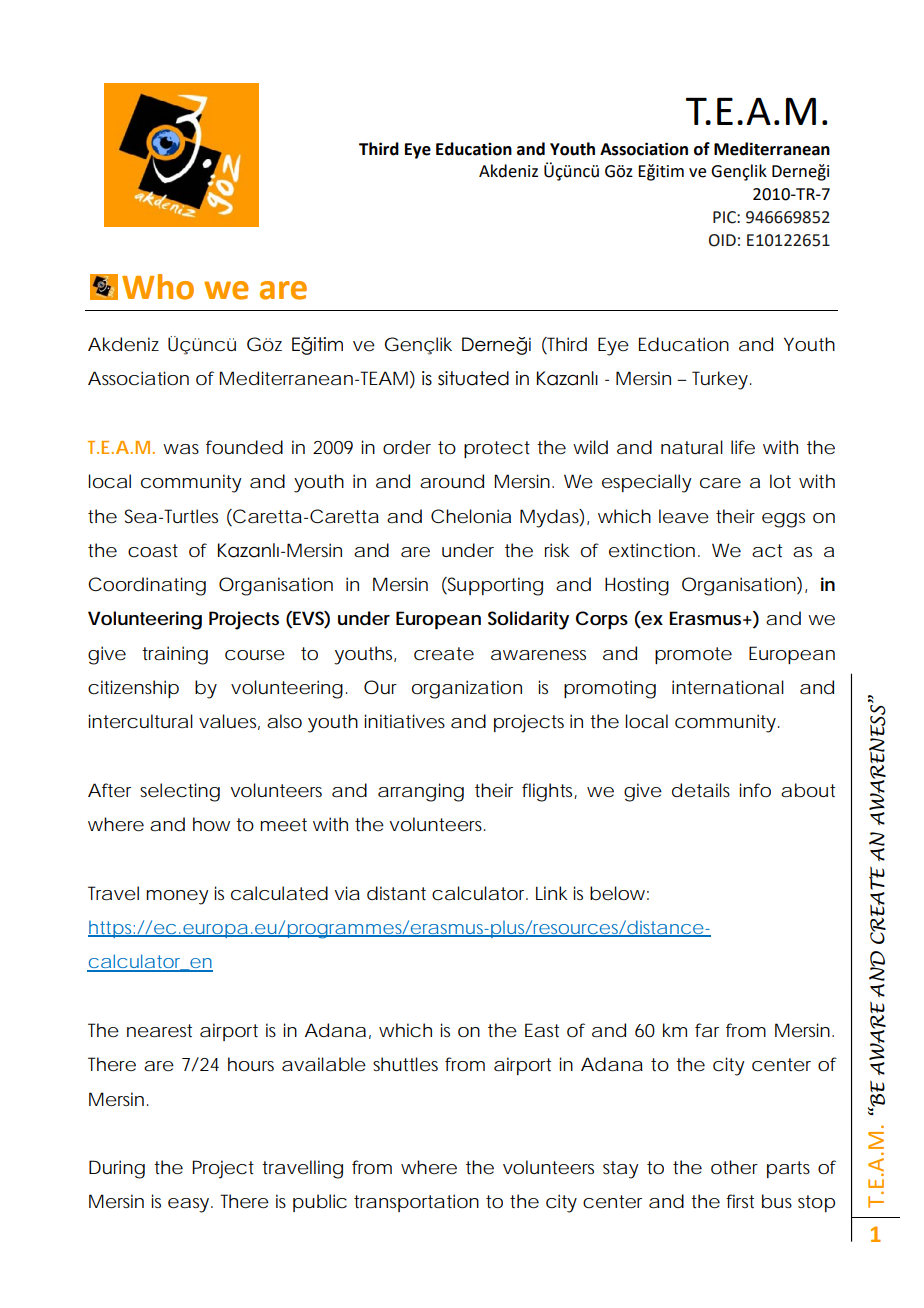 This screenshot has width=924, height=1308. What do you see at coordinates (396, 893) in the screenshot?
I see `distant` at bounding box center [396, 893].
